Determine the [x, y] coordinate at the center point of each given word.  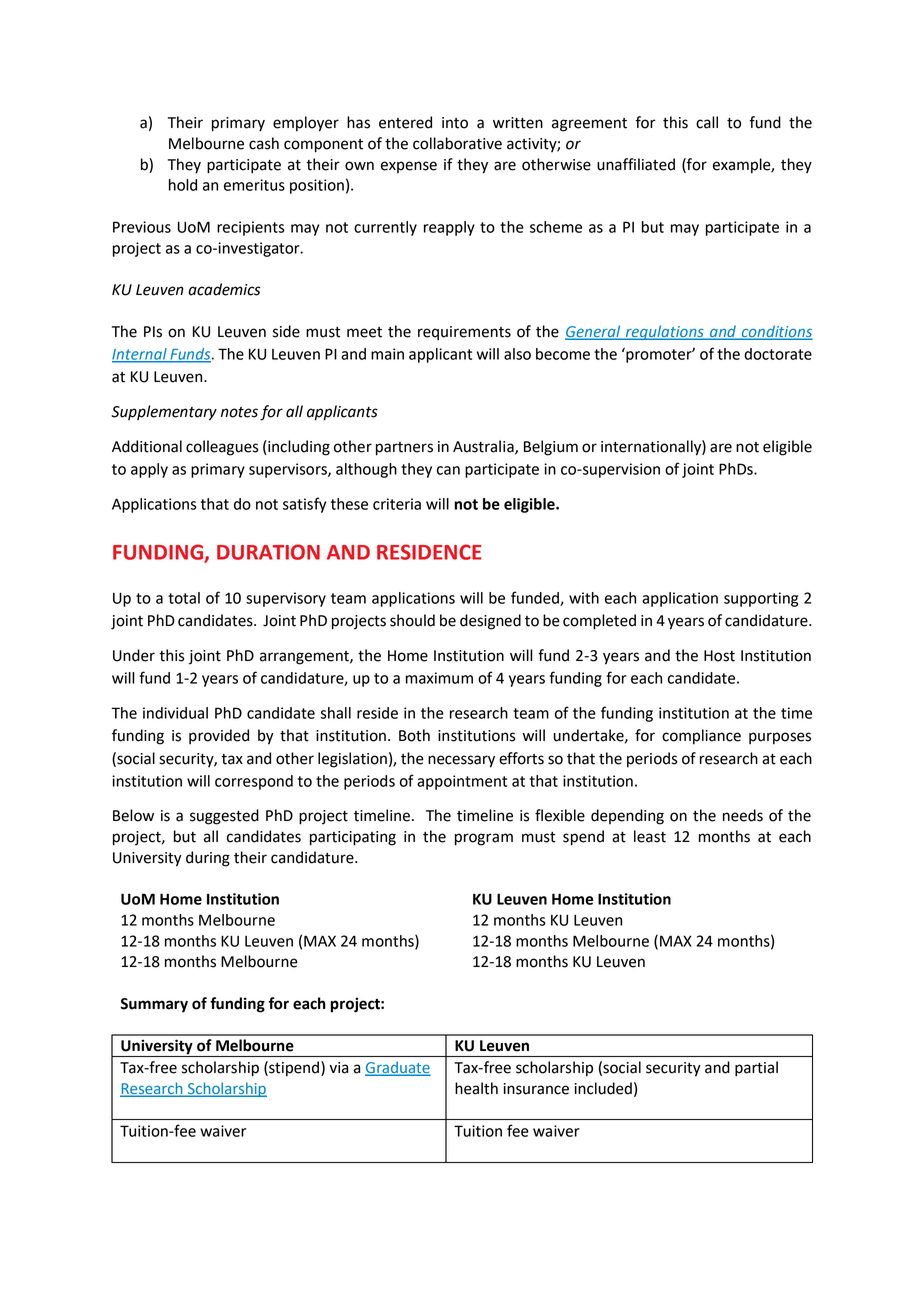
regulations [664, 332]
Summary [154, 1005]
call [707, 122]
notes [239, 412]
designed [490, 622]
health [476, 1088]
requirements [464, 333]
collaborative [457, 143]
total [184, 598]
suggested [224, 817]
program [484, 839]
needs [743, 815]
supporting [761, 599]
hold [183, 185]
